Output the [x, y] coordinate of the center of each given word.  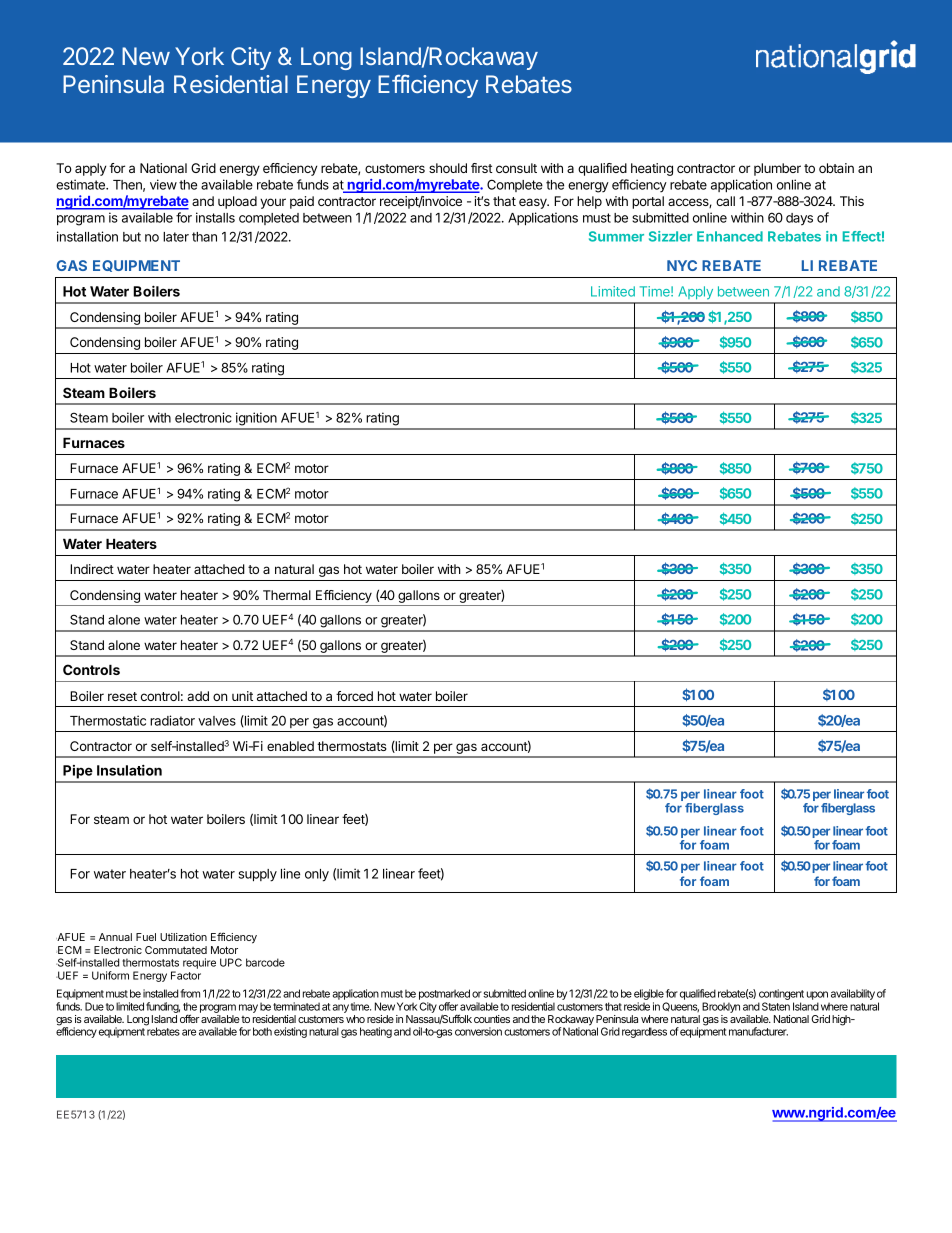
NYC [682, 265]
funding [163, 1007]
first [482, 168]
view [163, 184]
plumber [777, 169]
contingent [781, 996]
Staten [776, 1006]
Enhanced [730, 236]
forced [354, 696]
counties [492, 1019]
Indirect [92, 569]
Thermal [287, 595]
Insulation [129, 770]
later [176, 237]
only [317, 875]
